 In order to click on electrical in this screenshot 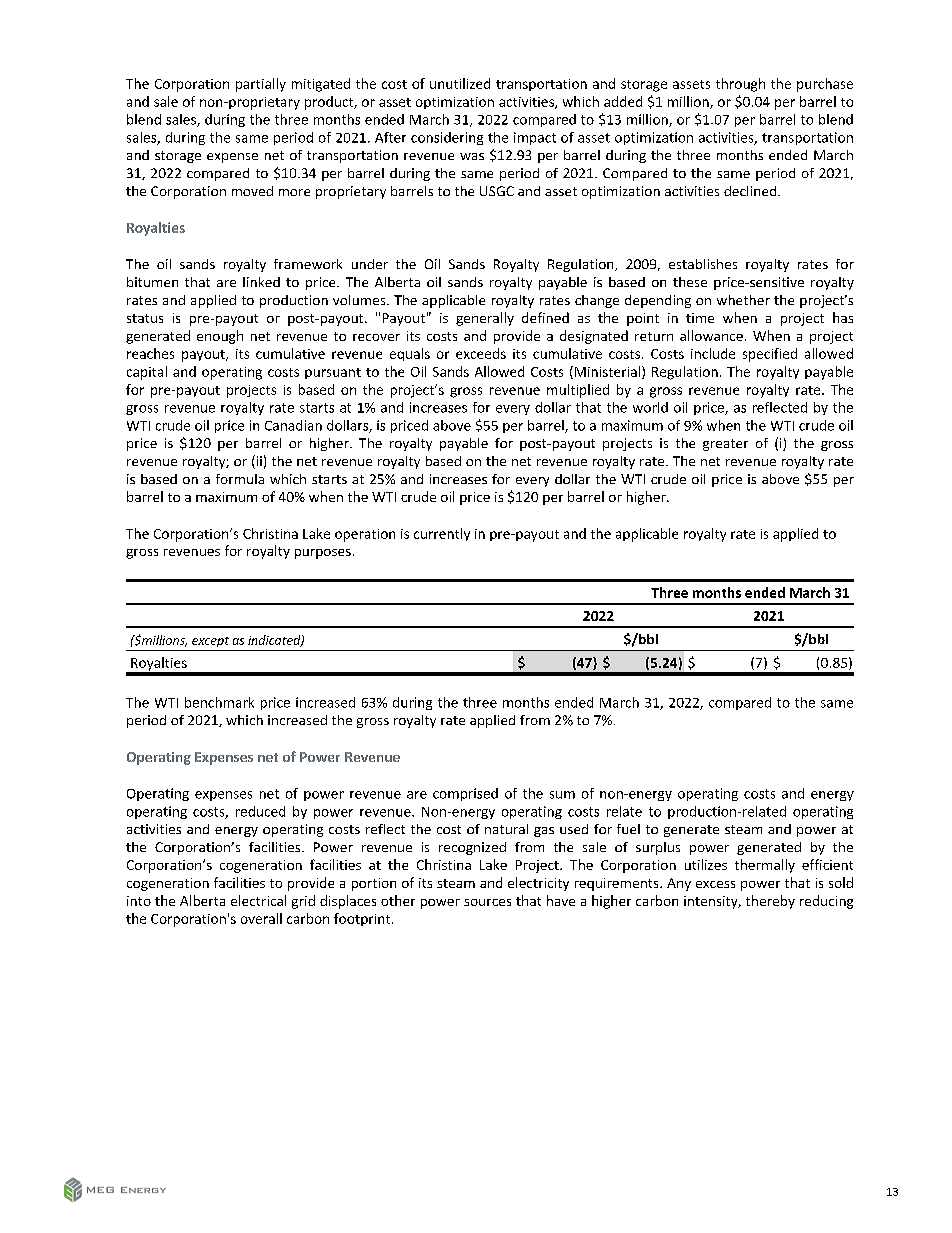, I will do `click(258, 900)`.
